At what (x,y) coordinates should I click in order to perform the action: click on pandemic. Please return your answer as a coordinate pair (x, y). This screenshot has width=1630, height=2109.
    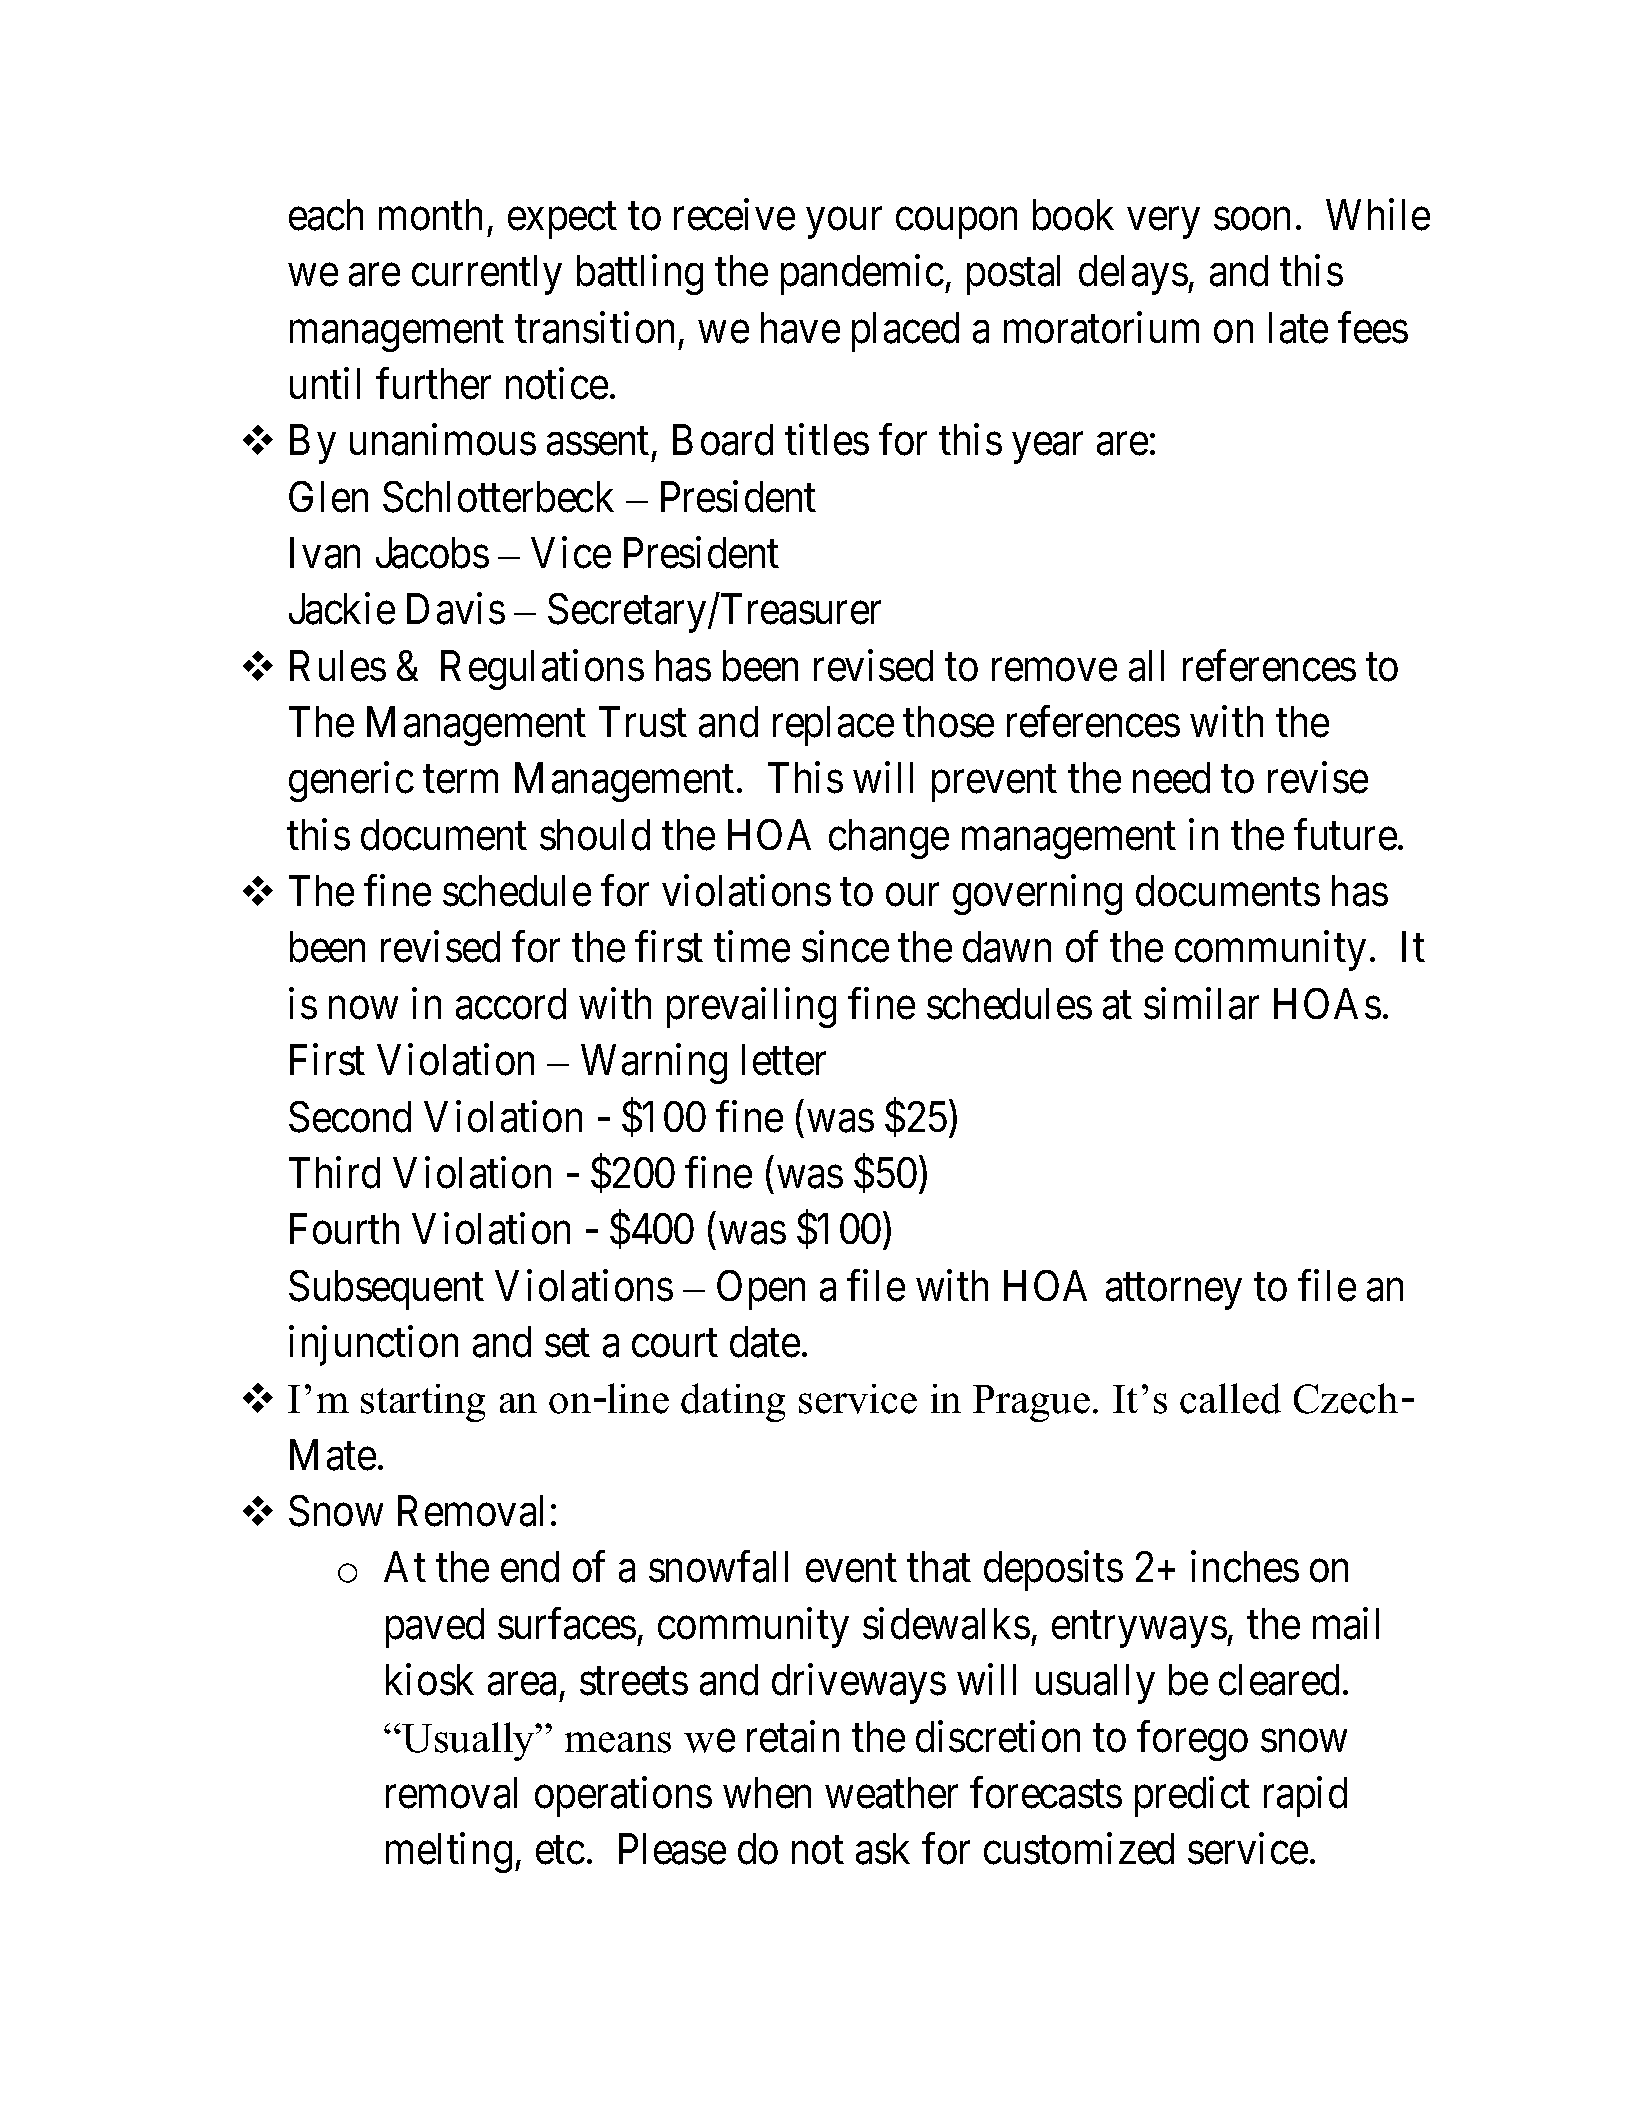
    Looking at the image, I should click on (862, 275).
